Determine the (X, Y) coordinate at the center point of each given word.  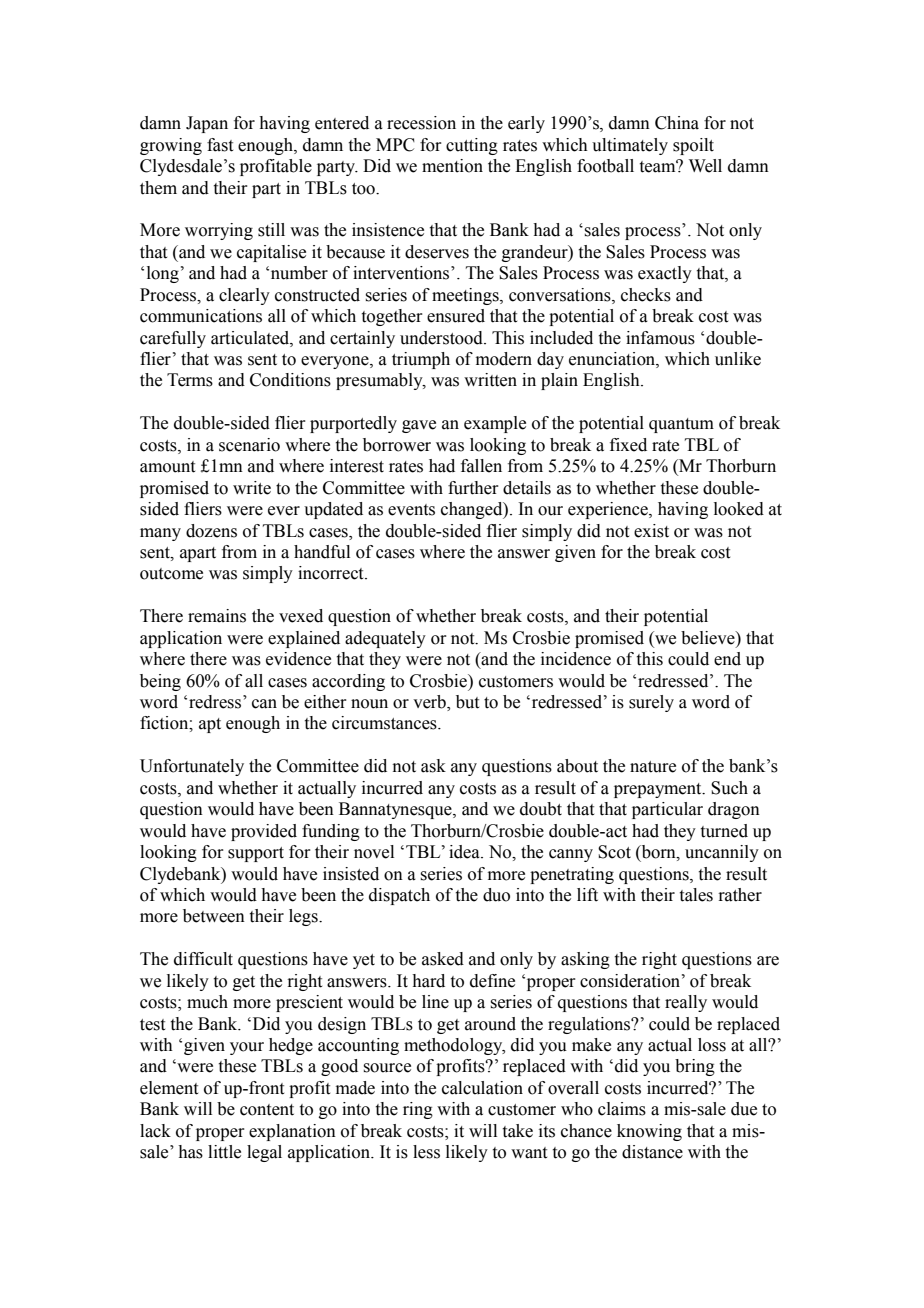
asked (443, 959)
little (224, 1152)
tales (696, 895)
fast (220, 145)
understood (442, 338)
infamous (660, 338)
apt (210, 725)
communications (201, 316)
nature (653, 767)
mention (452, 166)
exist (651, 531)
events (411, 510)
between (214, 916)
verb (430, 703)
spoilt (693, 146)
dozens (211, 531)
